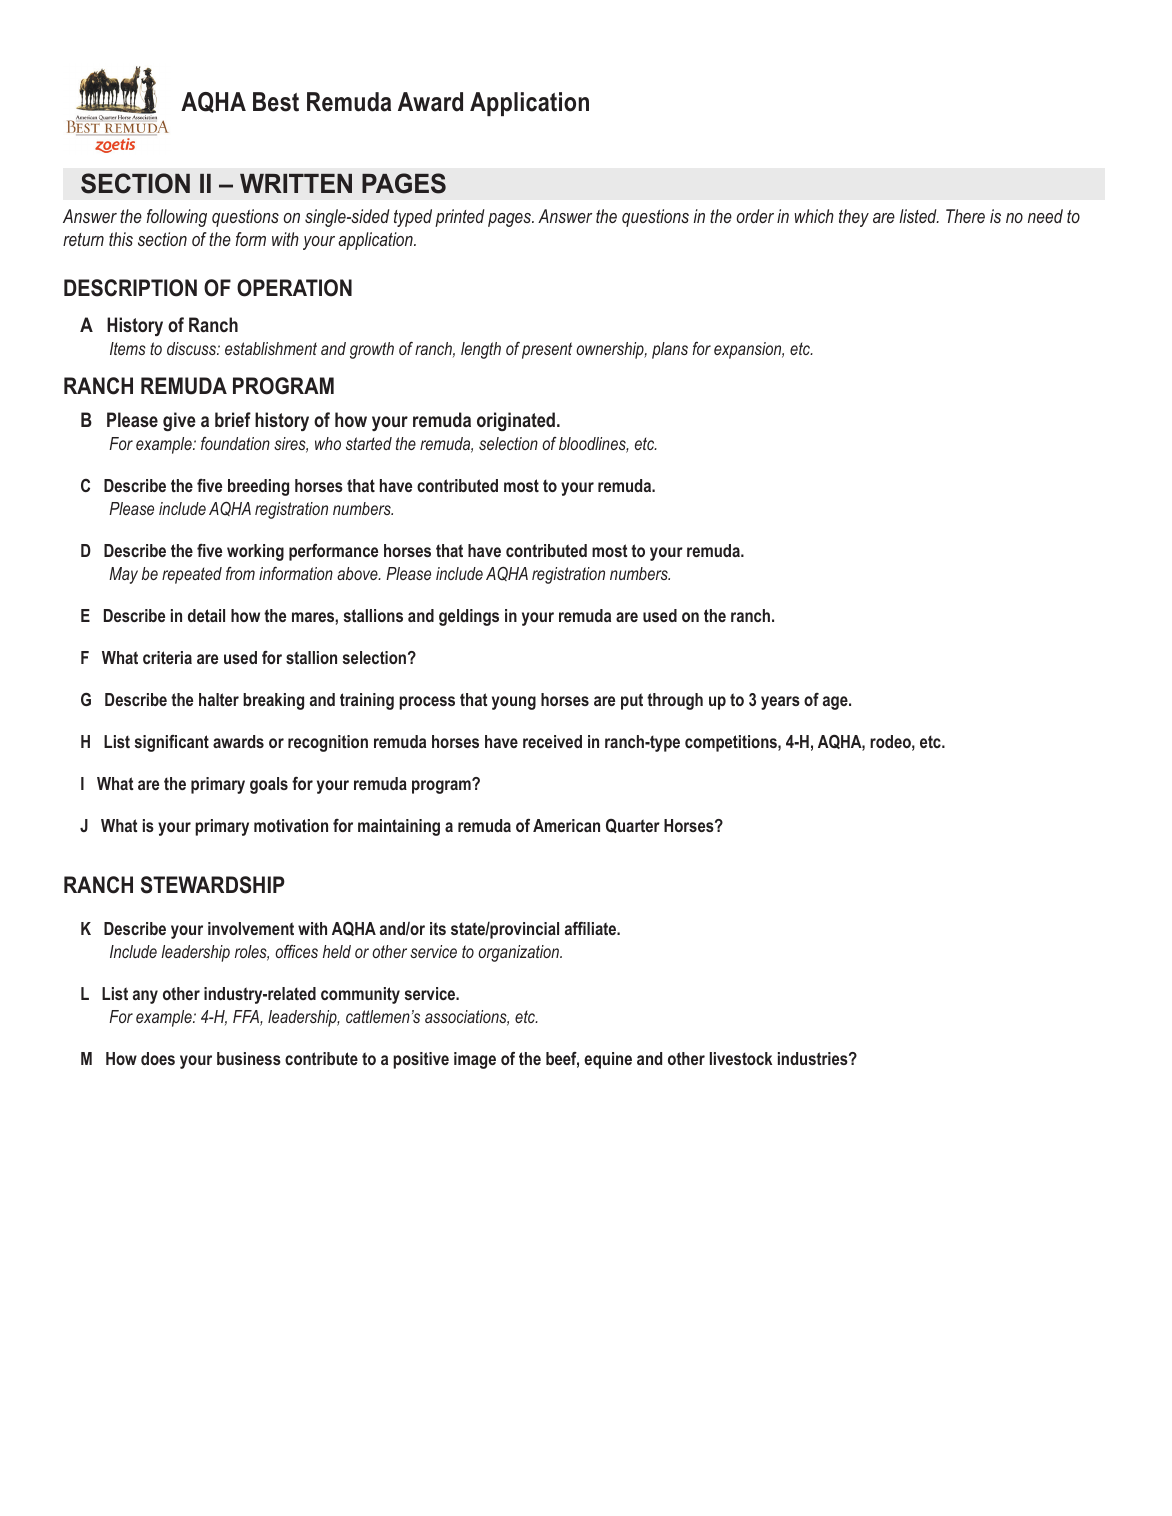  Describe the element at coordinates (552, 741) in the image. I see `received` at that location.
